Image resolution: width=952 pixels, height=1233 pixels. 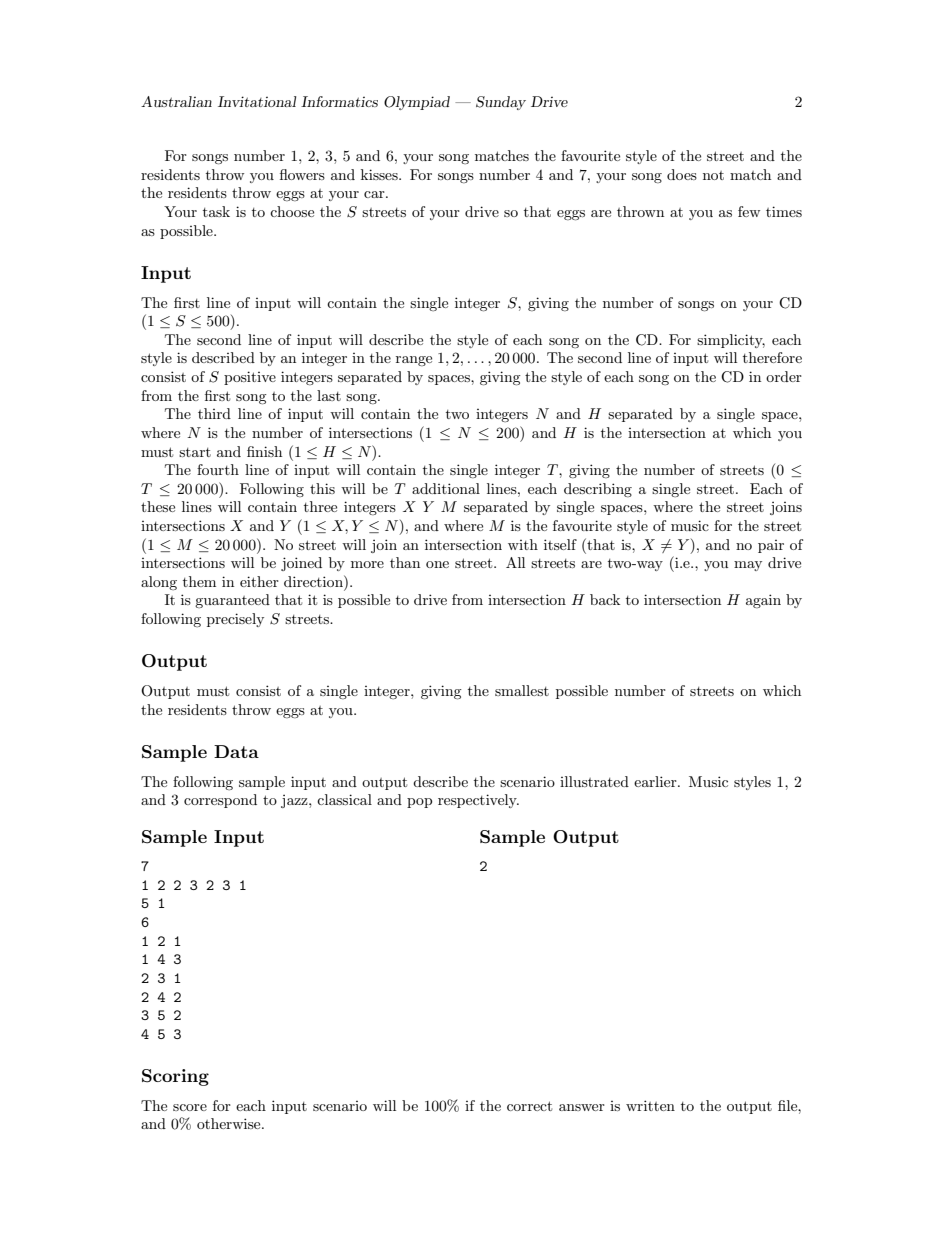 I want to click on again, so click(x=763, y=601).
